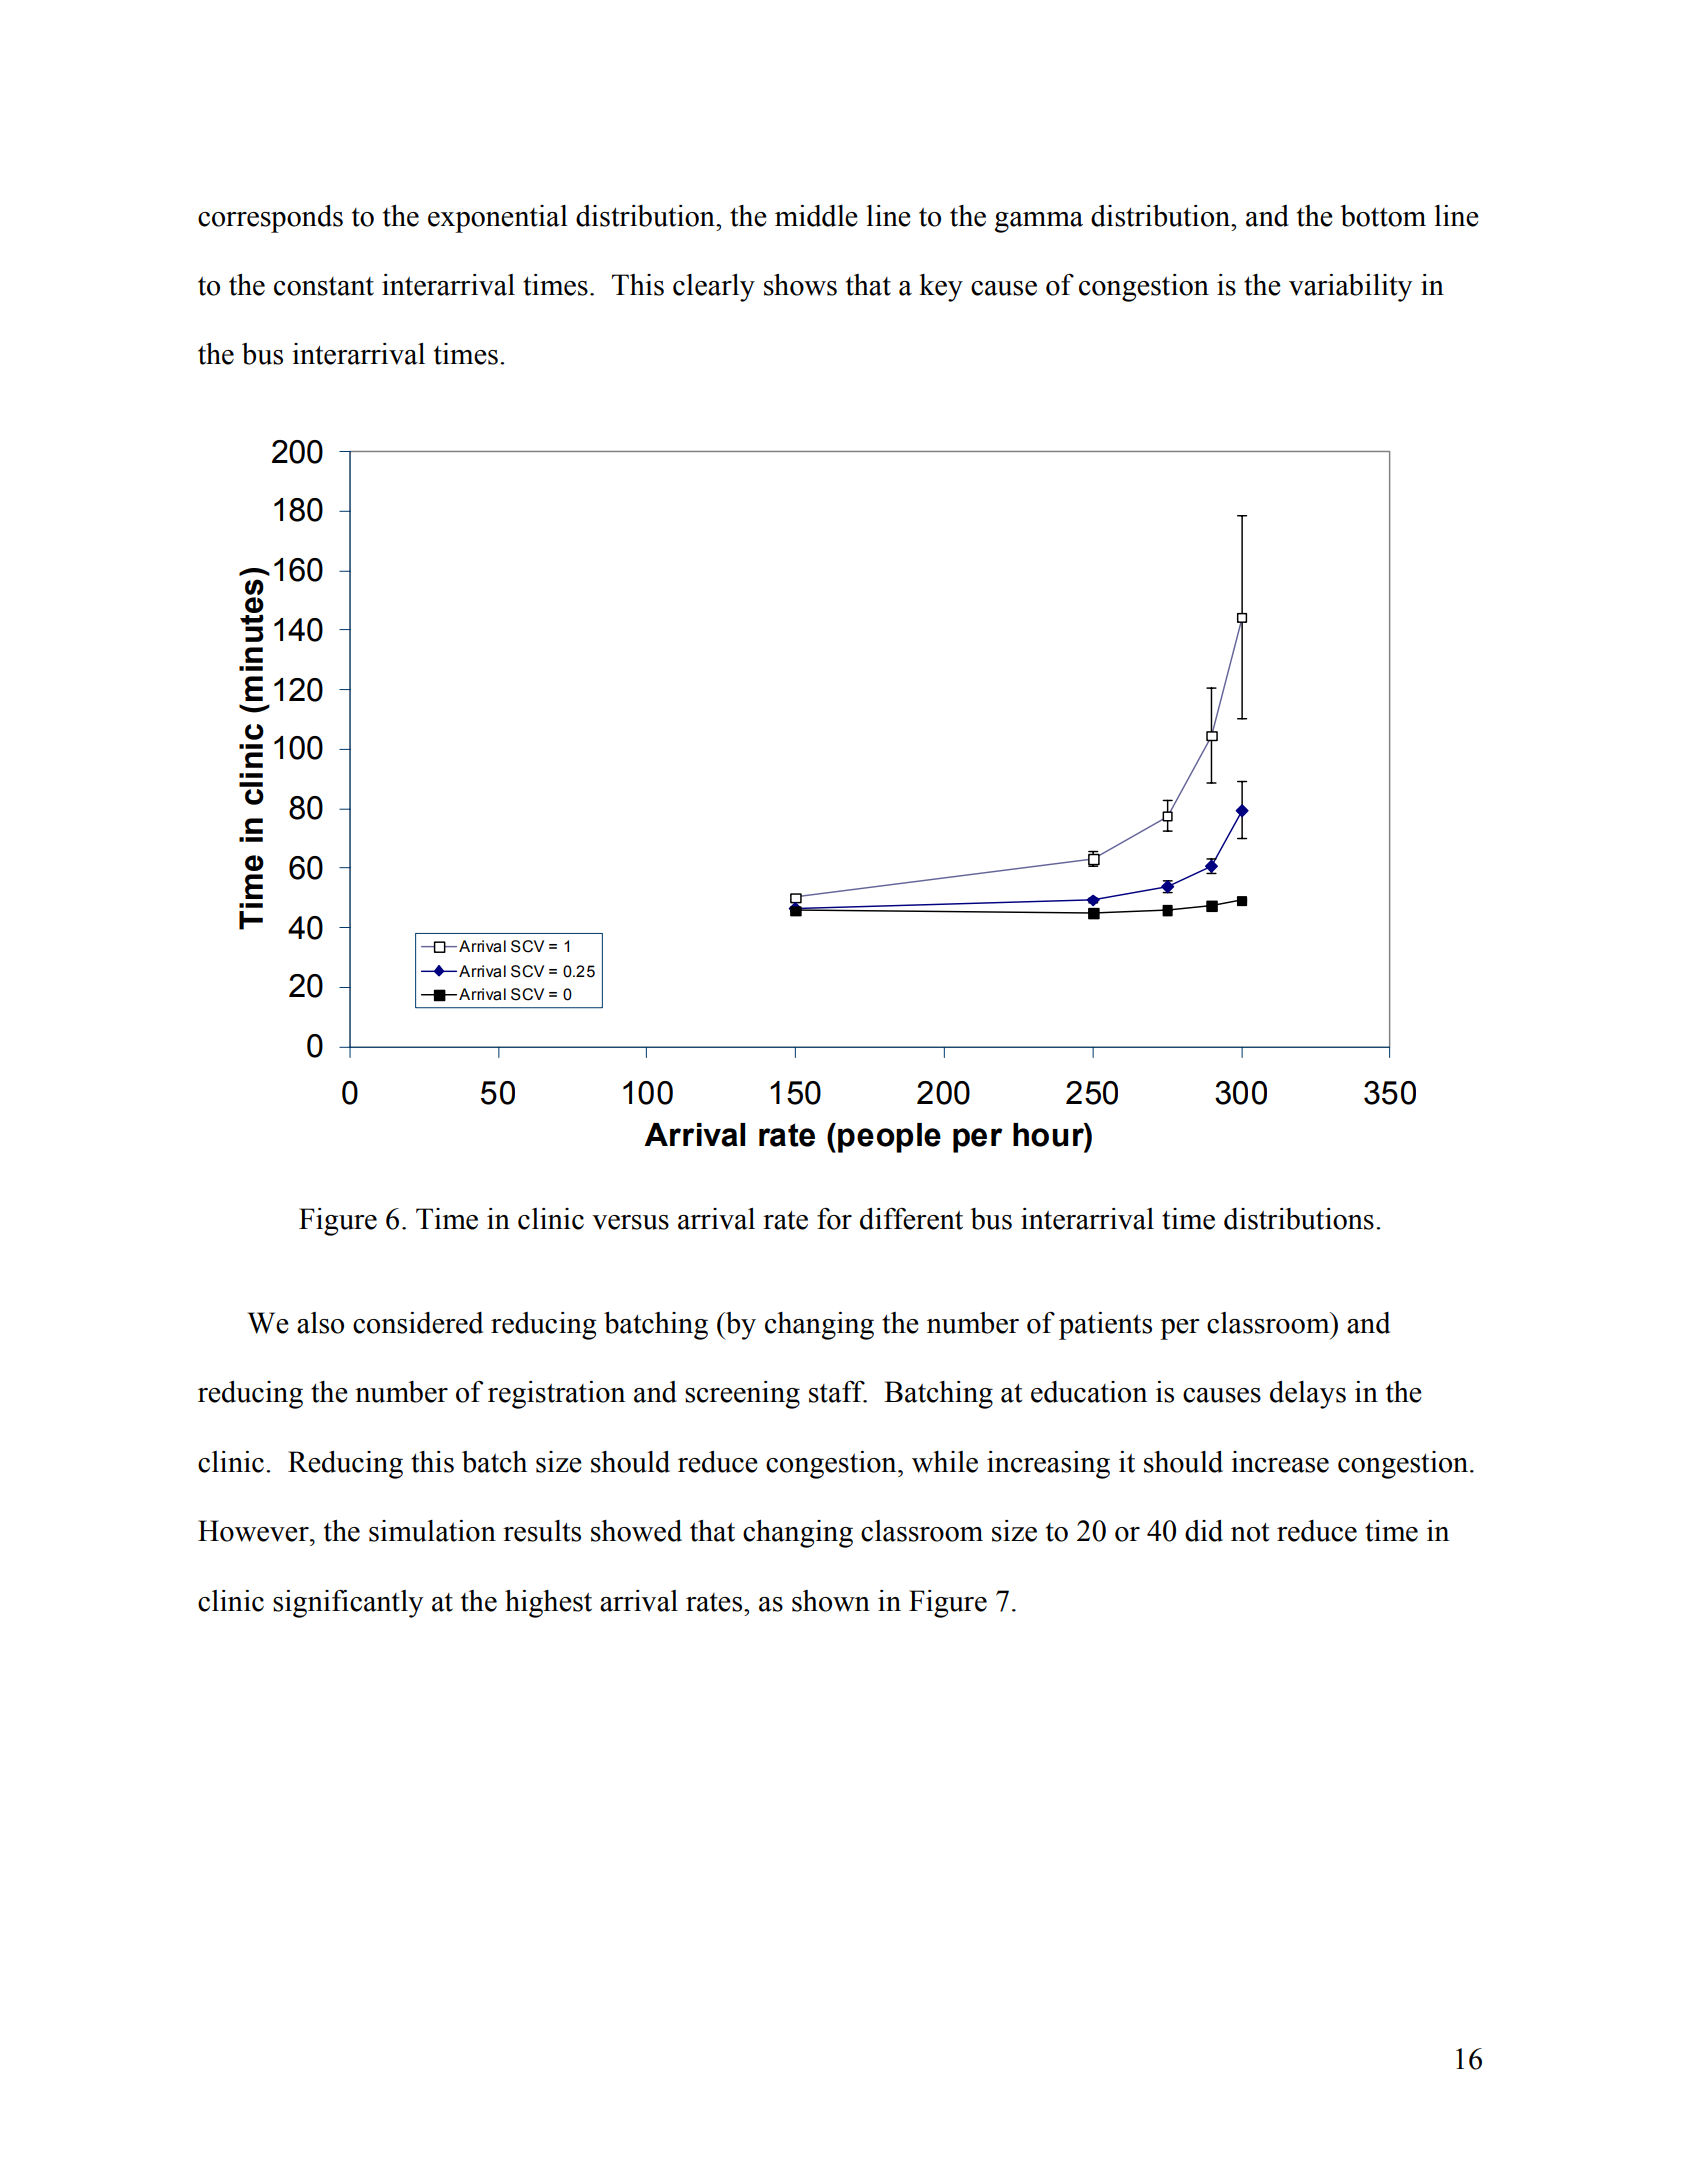  Describe the element at coordinates (800, 285) in the screenshot. I see `shows` at that location.
